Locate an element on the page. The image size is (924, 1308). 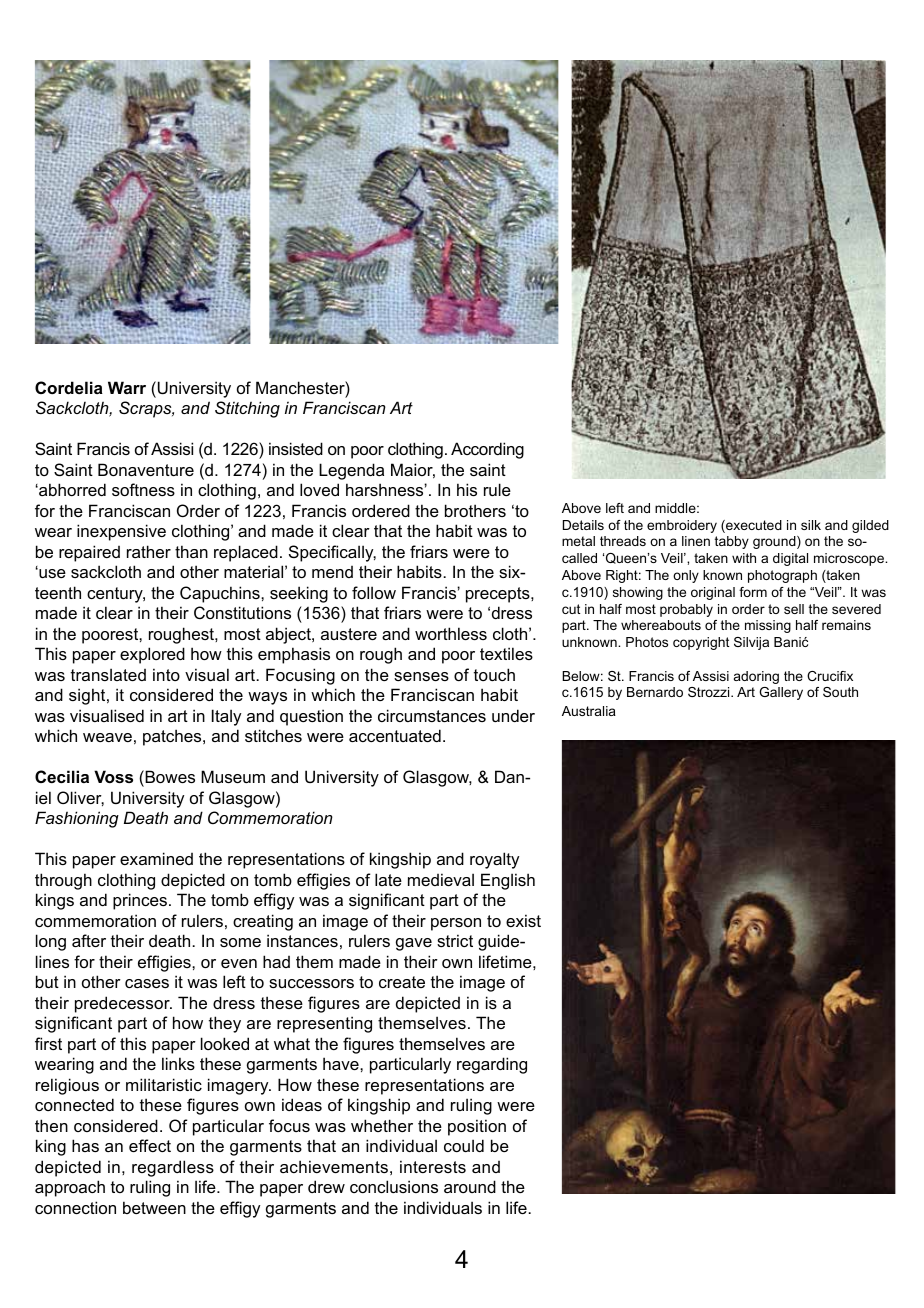
royalty is located at coordinates (494, 860).
